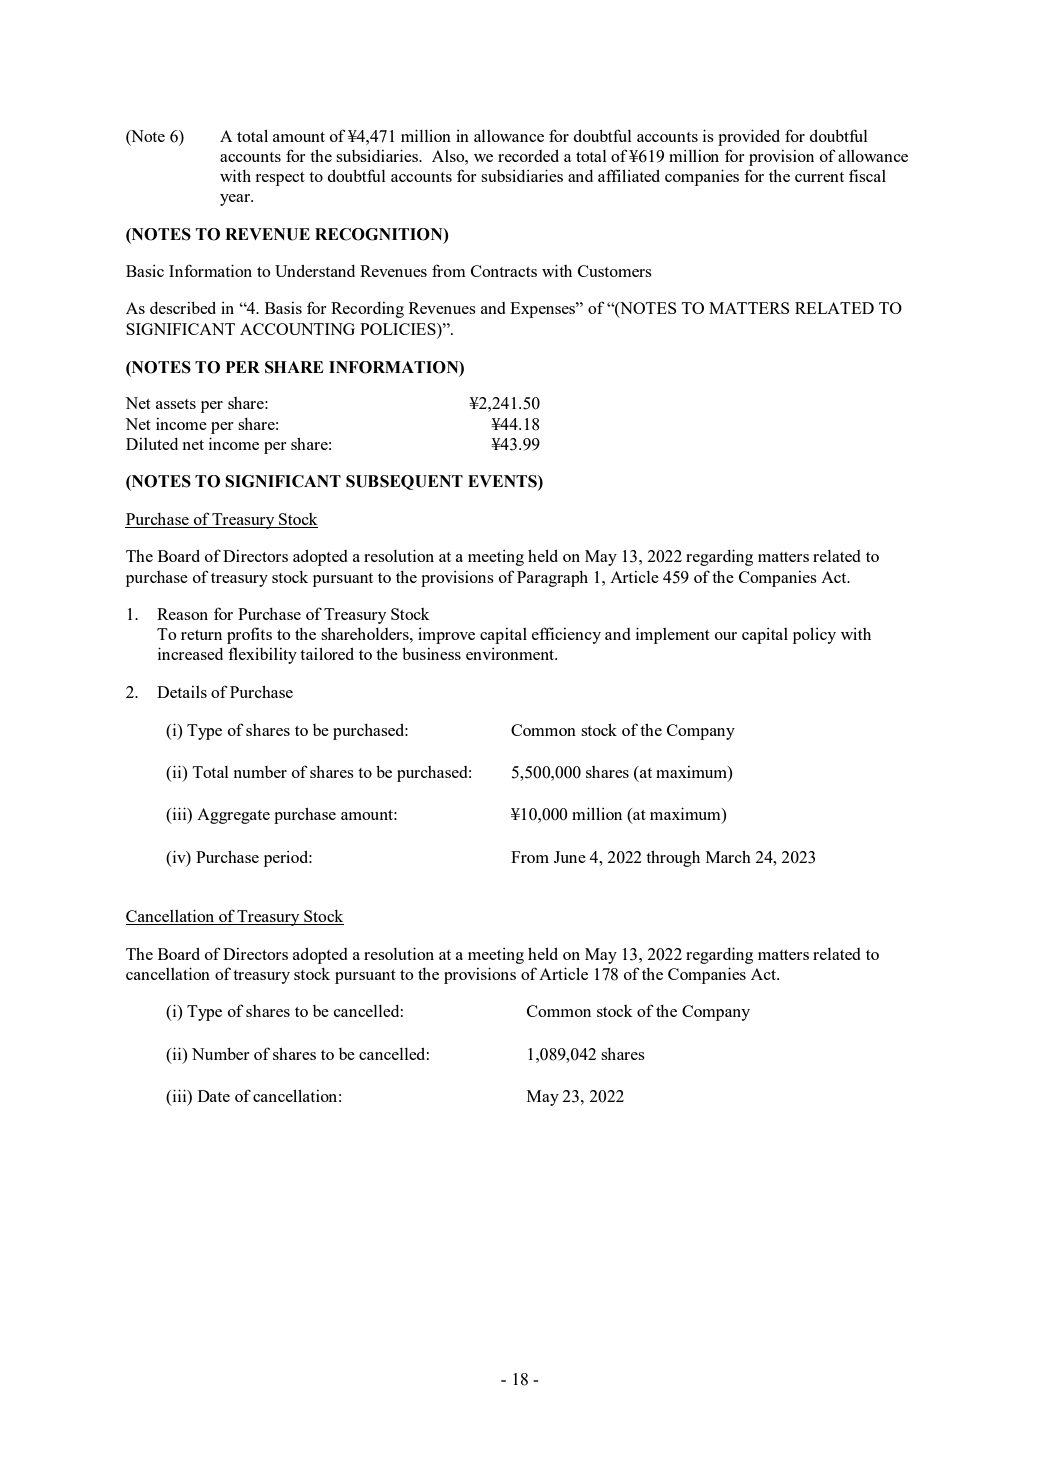 The image size is (1040, 1470). I want to click on current, so click(819, 177).
